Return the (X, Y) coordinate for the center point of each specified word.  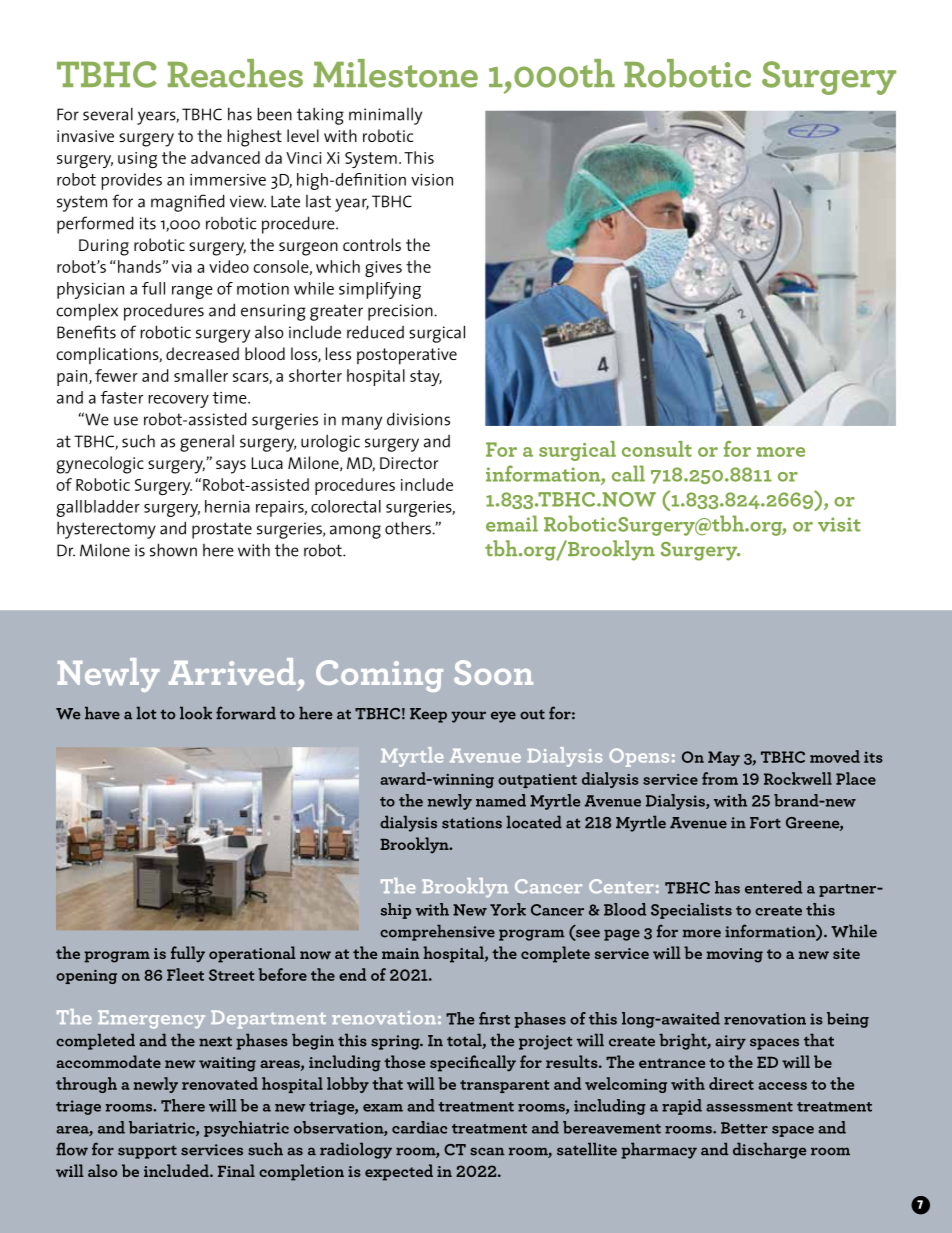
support (147, 1152)
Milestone (395, 73)
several (108, 114)
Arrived (232, 671)
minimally (385, 116)
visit (839, 524)
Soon (493, 672)
